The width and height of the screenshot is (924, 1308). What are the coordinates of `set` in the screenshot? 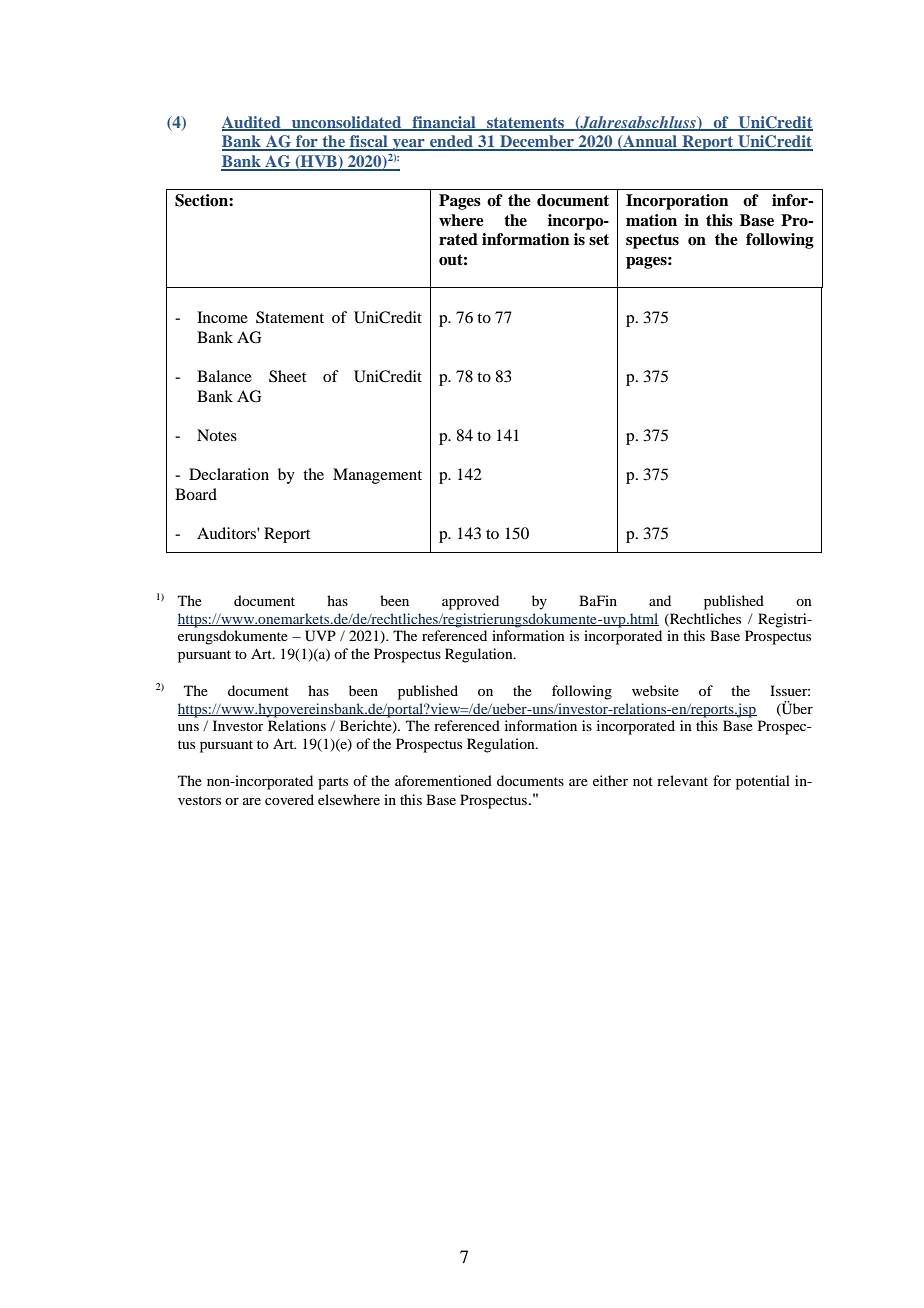 It's located at (599, 240).
